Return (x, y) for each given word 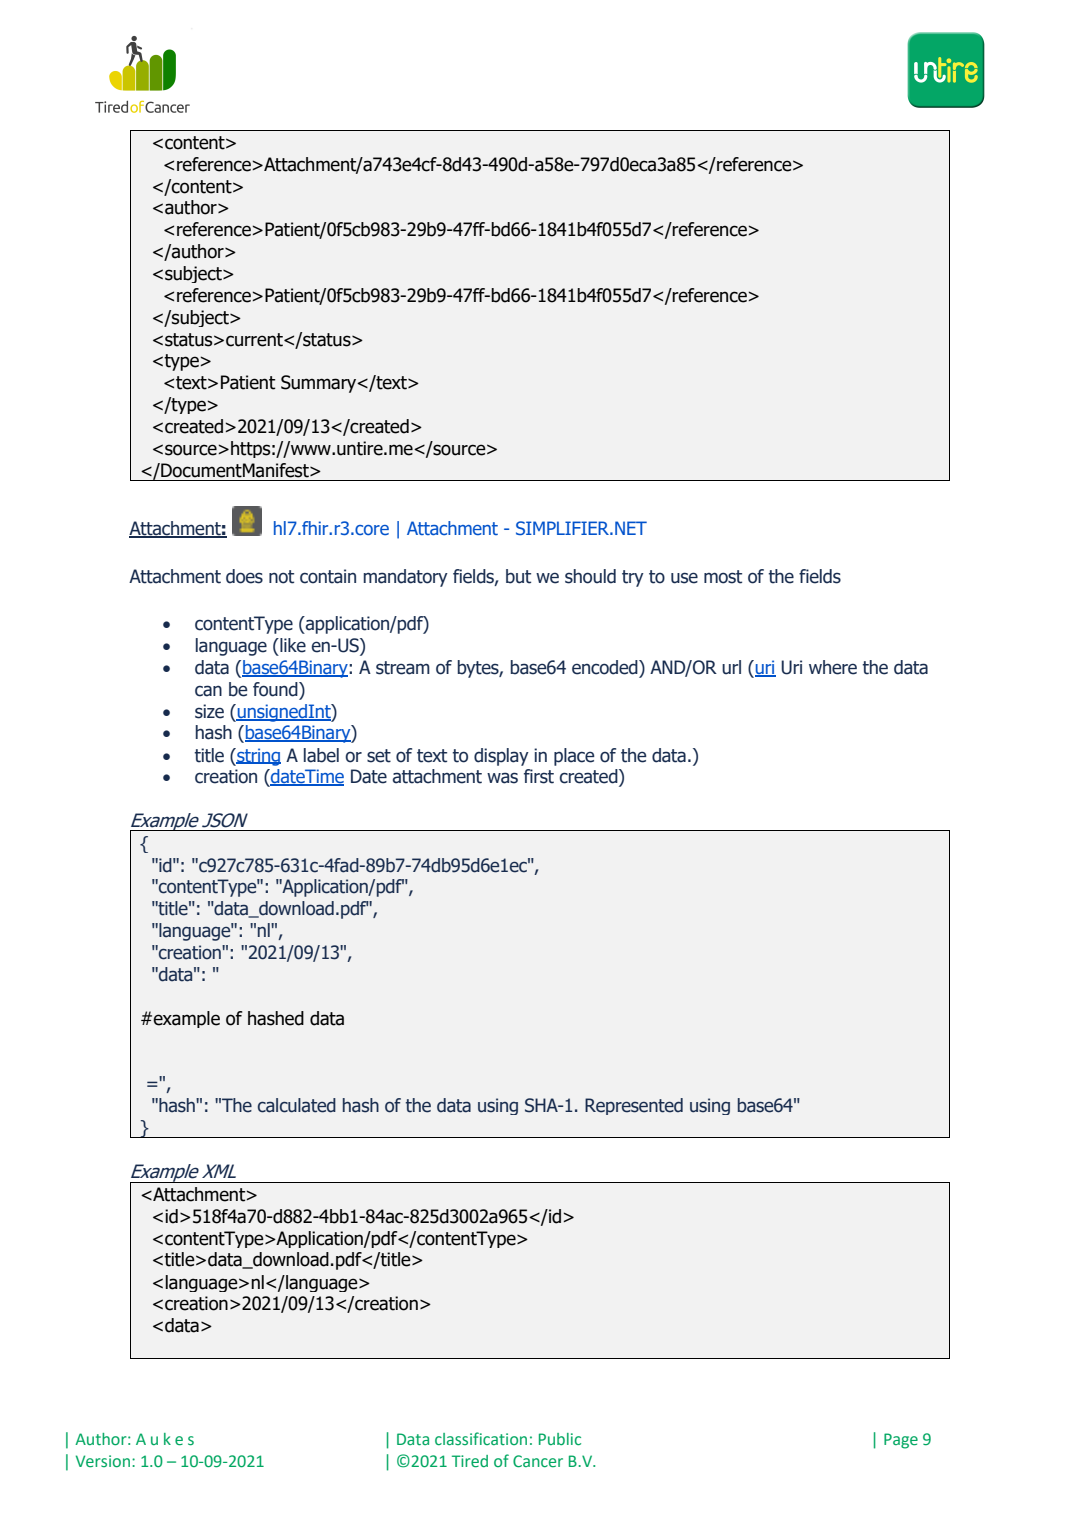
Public (560, 1439)
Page (901, 1441)
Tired (470, 1461)
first (539, 776)
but (518, 576)
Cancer (538, 1461)
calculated (297, 1105)
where (833, 667)
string (258, 757)
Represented (634, 1106)
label (321, 755)
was (502, 778)
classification (481, 1438)
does (244, 576)
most (723, 577)
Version (103, 1461)
